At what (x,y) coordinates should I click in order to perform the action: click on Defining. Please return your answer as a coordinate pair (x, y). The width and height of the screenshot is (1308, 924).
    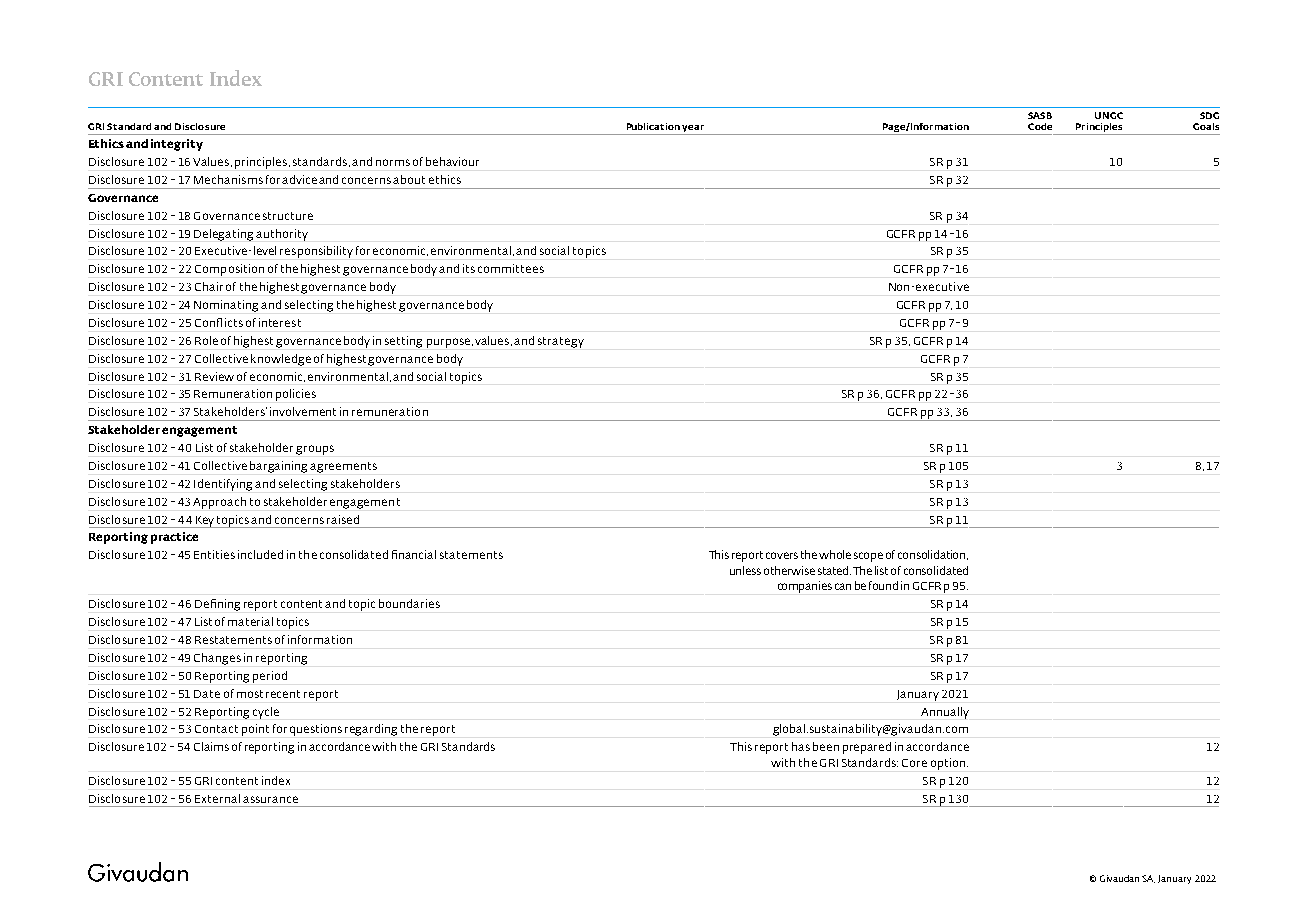
    Looking at the image, I should click on (217, 605).
